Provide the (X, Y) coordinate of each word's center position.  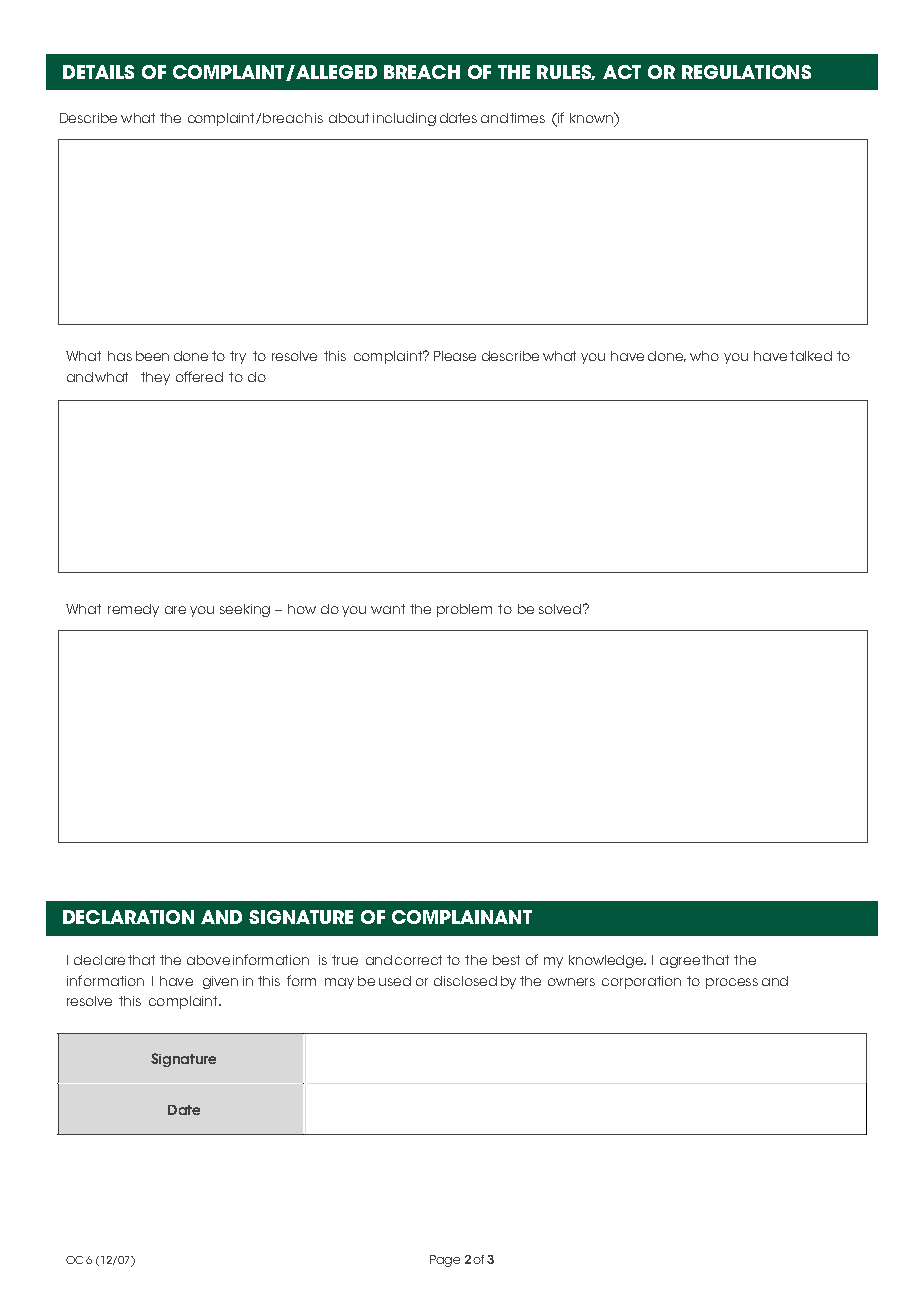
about (349, 118)
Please (455, 356)
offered (199, 376)
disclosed (465, 981)
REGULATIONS (746, 72)
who (704, 356)
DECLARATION (128, 917)
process (732, 983)
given (220, 982)
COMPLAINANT (462, 917)
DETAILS (98, 72)
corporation (641, 982)
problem (464, 610)
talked (811, 356)
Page (445, 1261)
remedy (133, 610)
